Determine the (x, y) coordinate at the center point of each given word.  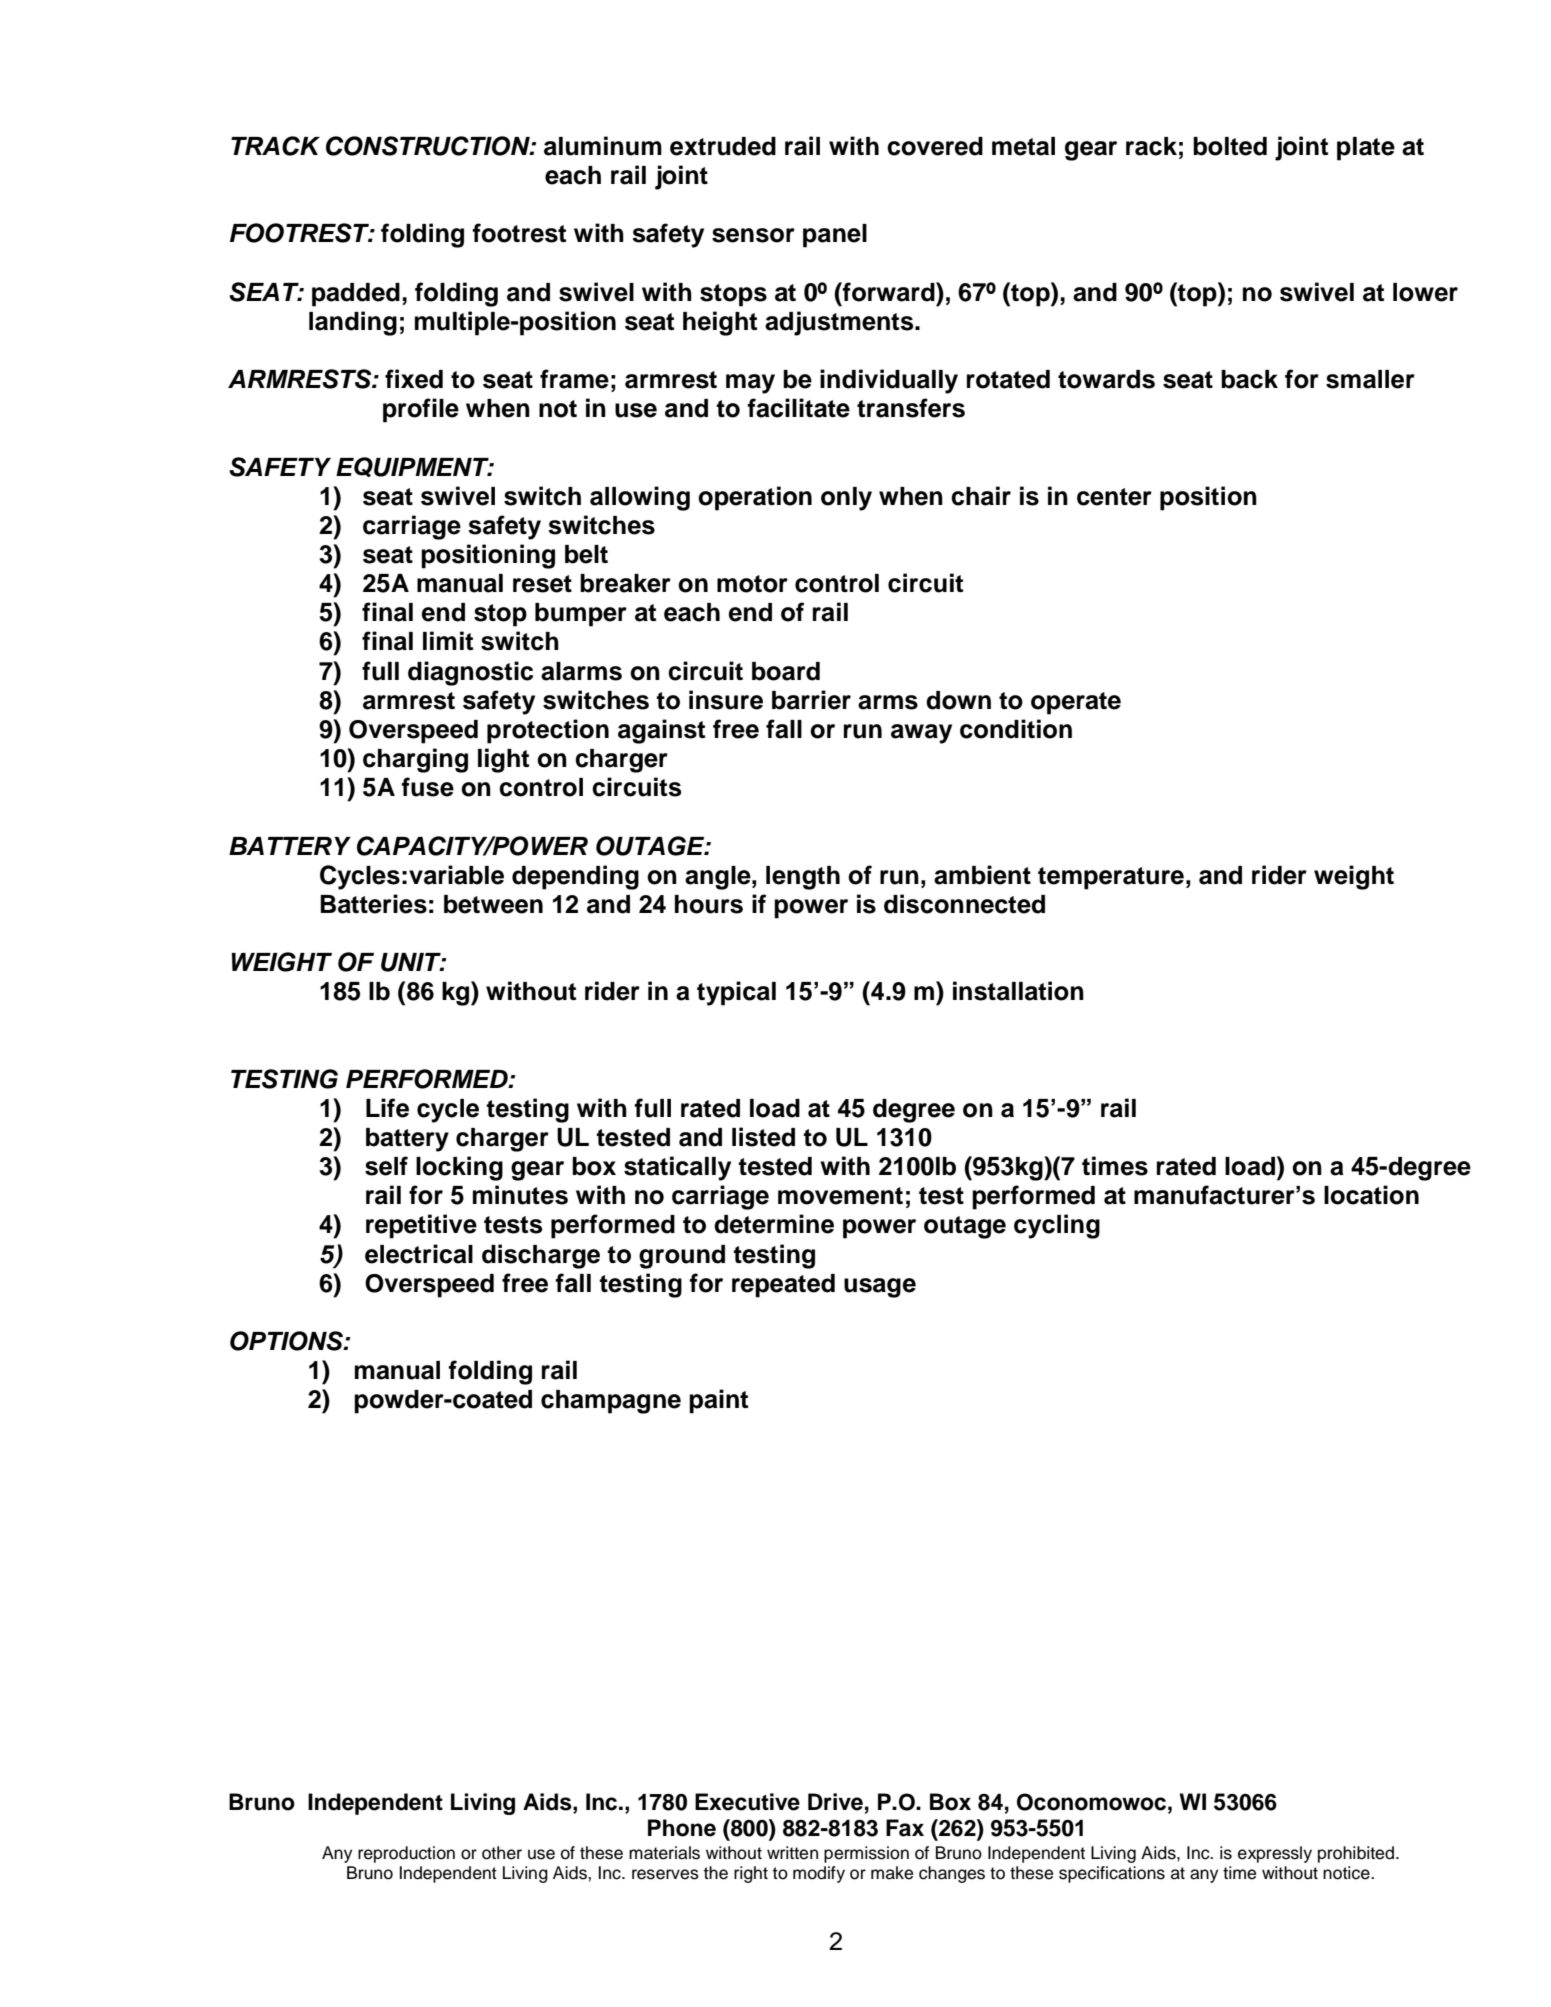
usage (880, 1288)
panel (835, 236)
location (1371, 1195)
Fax (905, 1828)
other (502, 1853)
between (493, 904)
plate (1366, 149)
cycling (1057, 1226)
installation (1018, 991)
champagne (611, 1402)
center (1114, 497)
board (786, 671)
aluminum (603, 146)
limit (448, 640)
